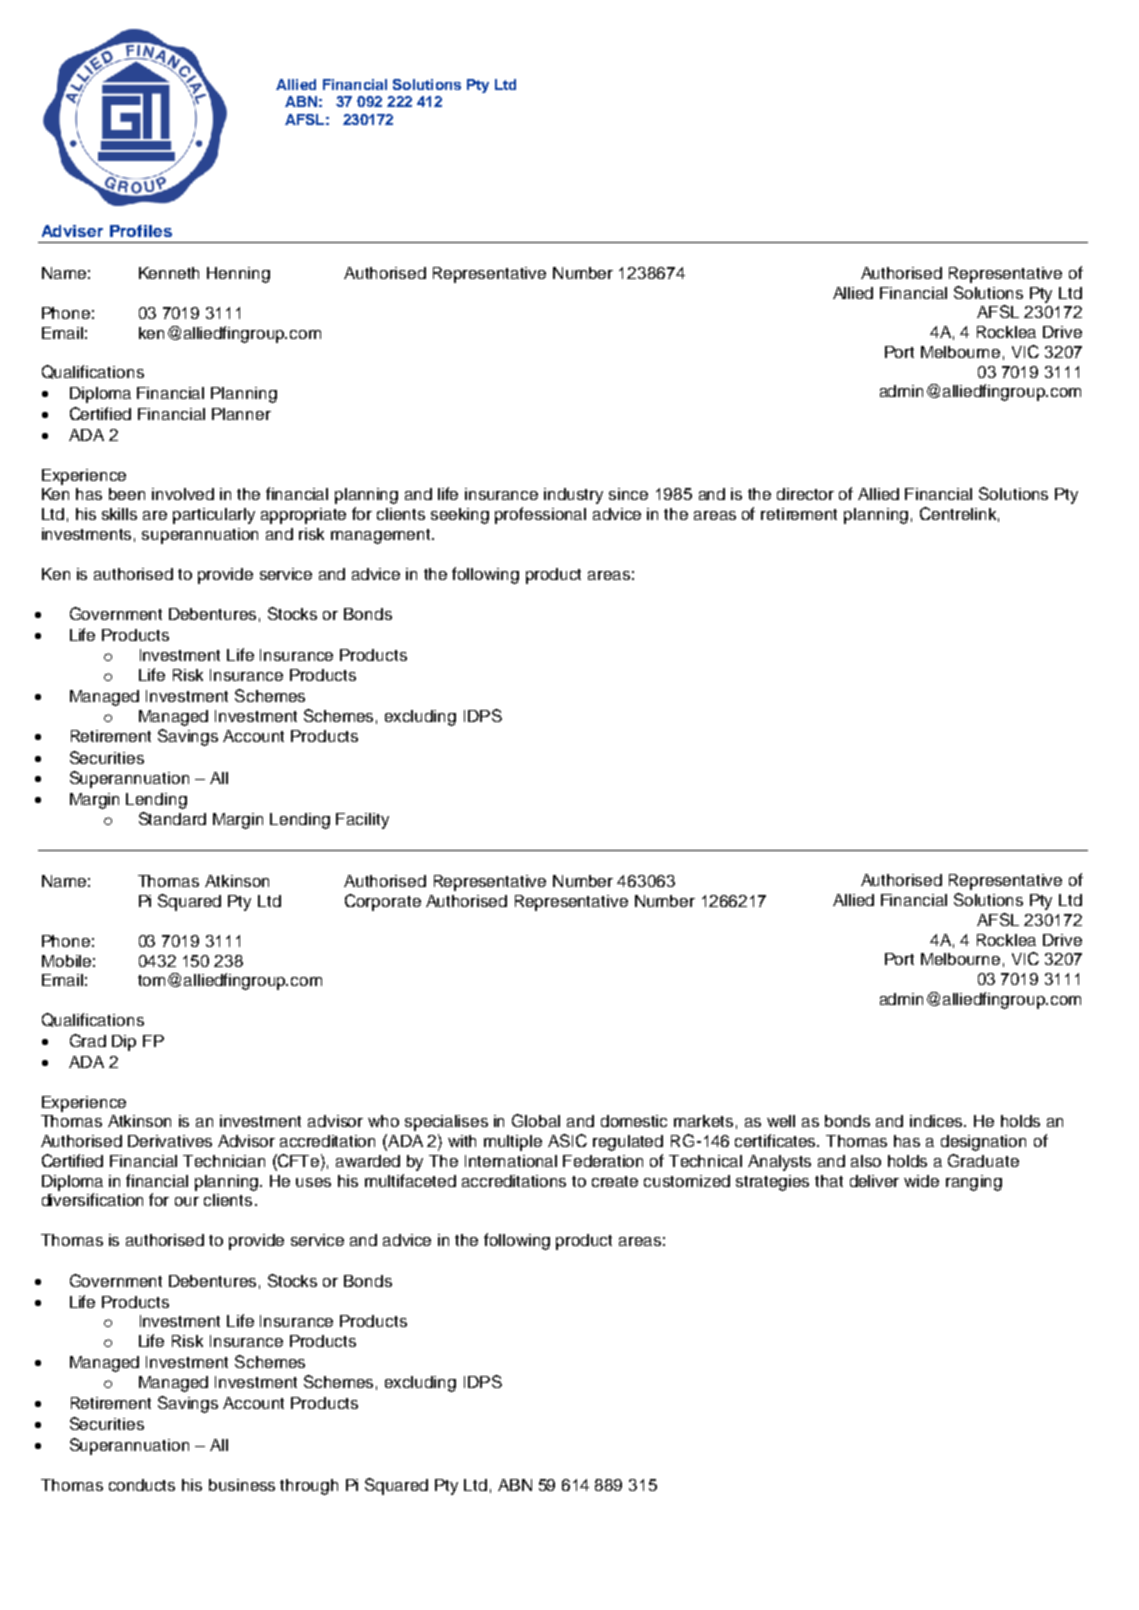 This screenshot has height=1610, width=1139. What do you see at coordinates (214, 516) in the screenshot?
I see `particularly` at bounding box center [214, 516].
